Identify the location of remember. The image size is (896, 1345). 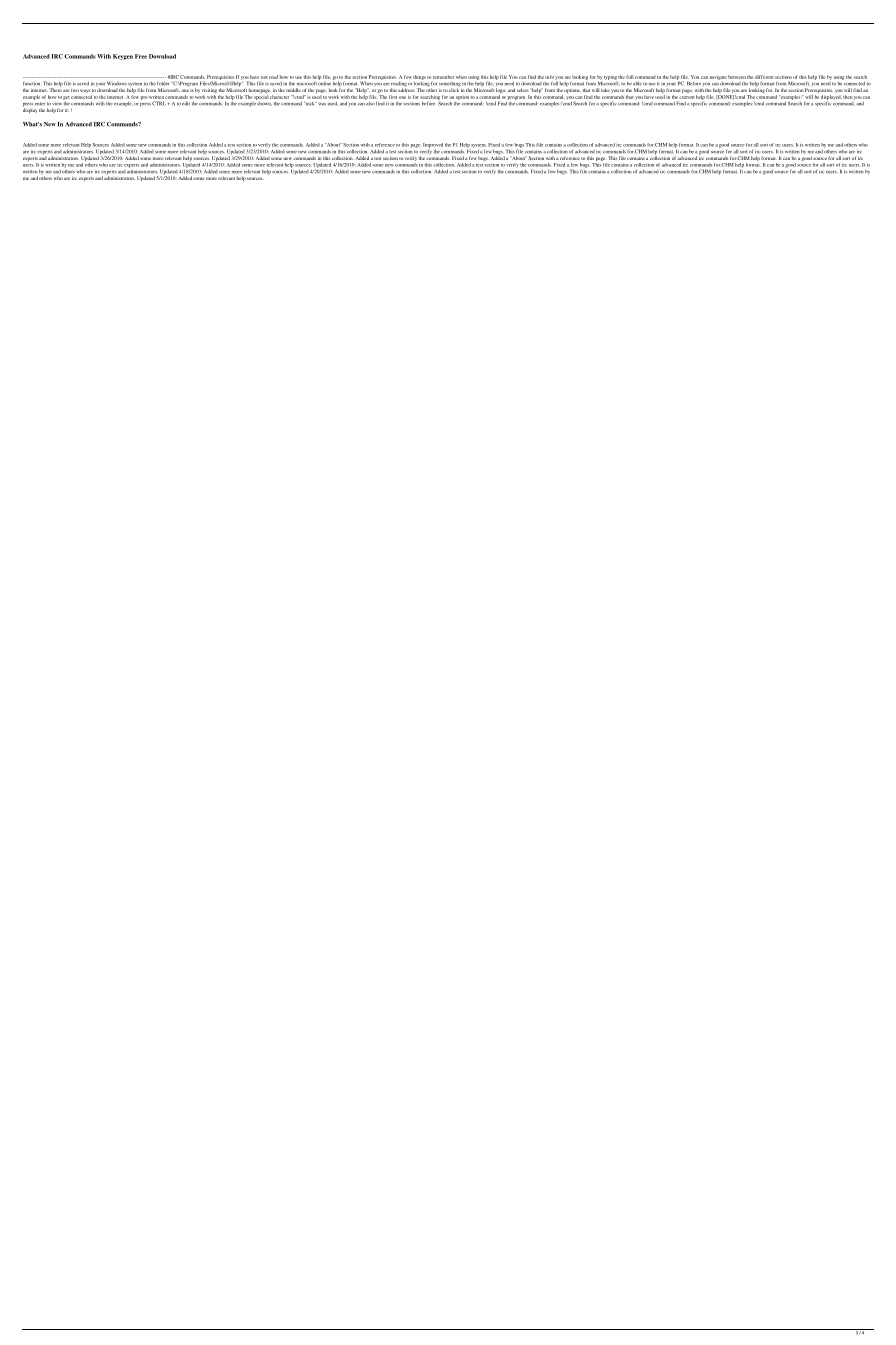
(443, 77).
